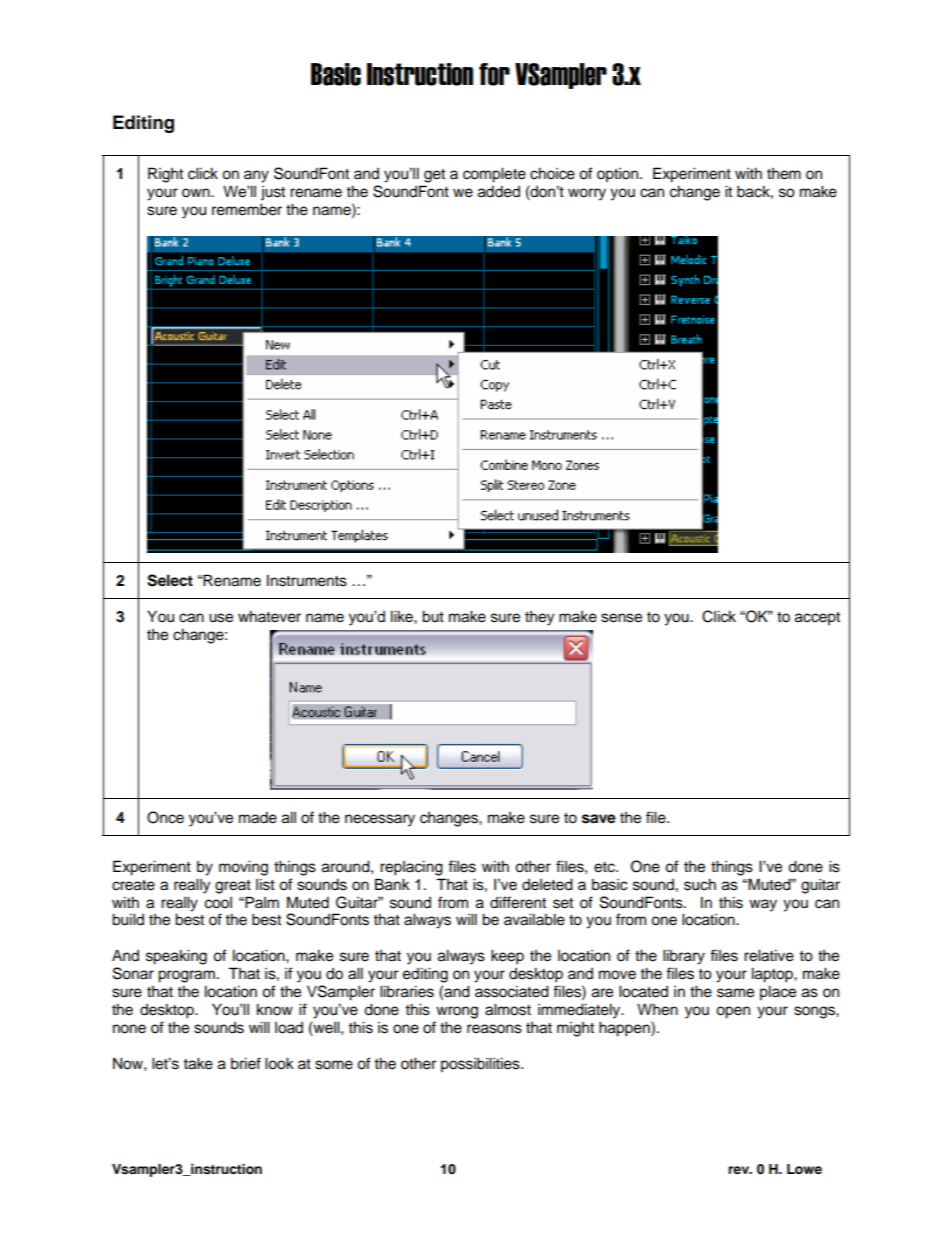  What do you see at coordinates (804, 1169) in the page?
I see `Lowe` at bounding box center [804, 1169].
